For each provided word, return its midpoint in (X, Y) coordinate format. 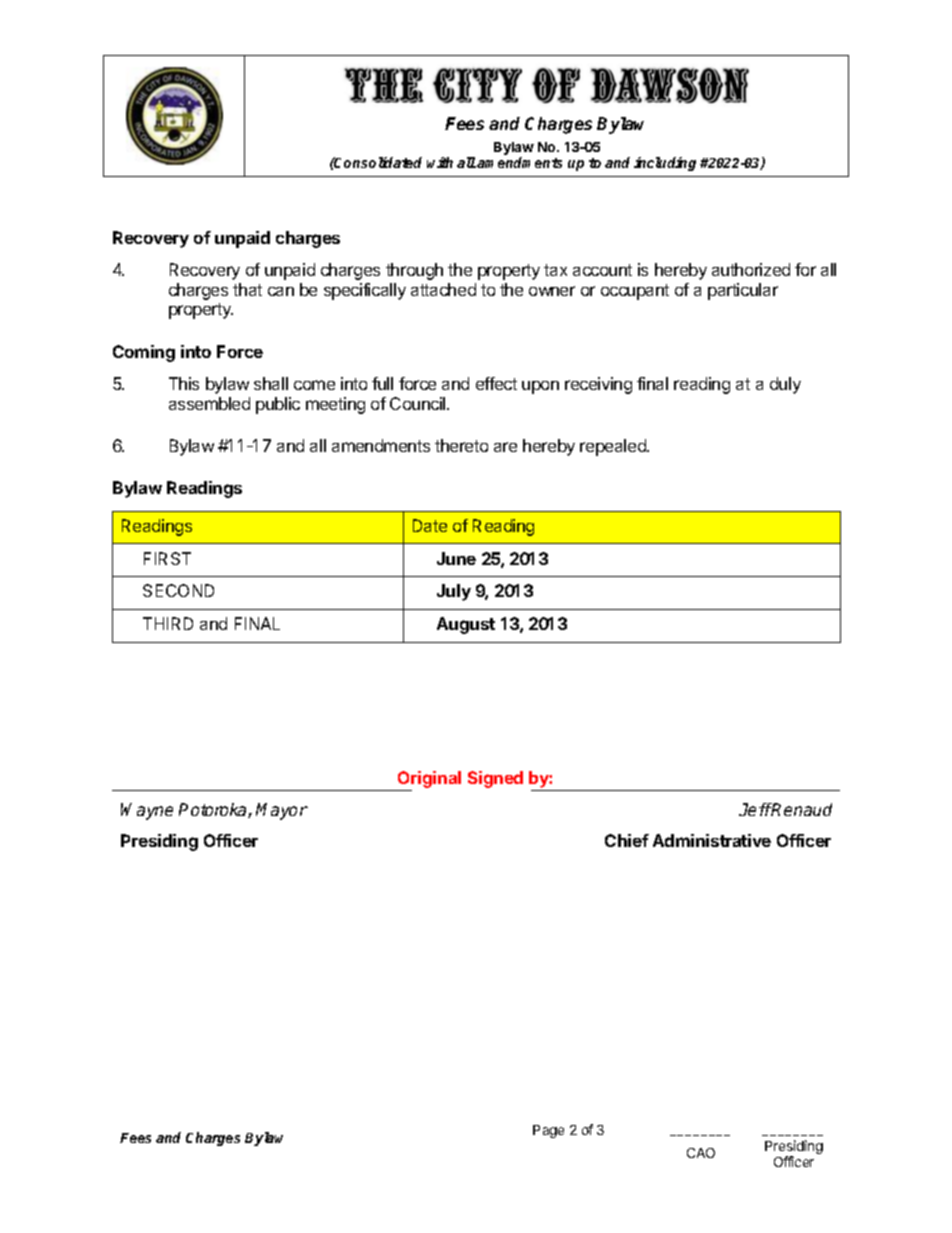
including (665, 164)
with (440, 162)
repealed (614, 447)
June (456, 558)
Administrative (712, 840)
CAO (701, 1153)
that (247, 289)
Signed (495, 779)
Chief (627, 840)
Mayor (282, 811)
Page (548, 1131)
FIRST (167, 558)
